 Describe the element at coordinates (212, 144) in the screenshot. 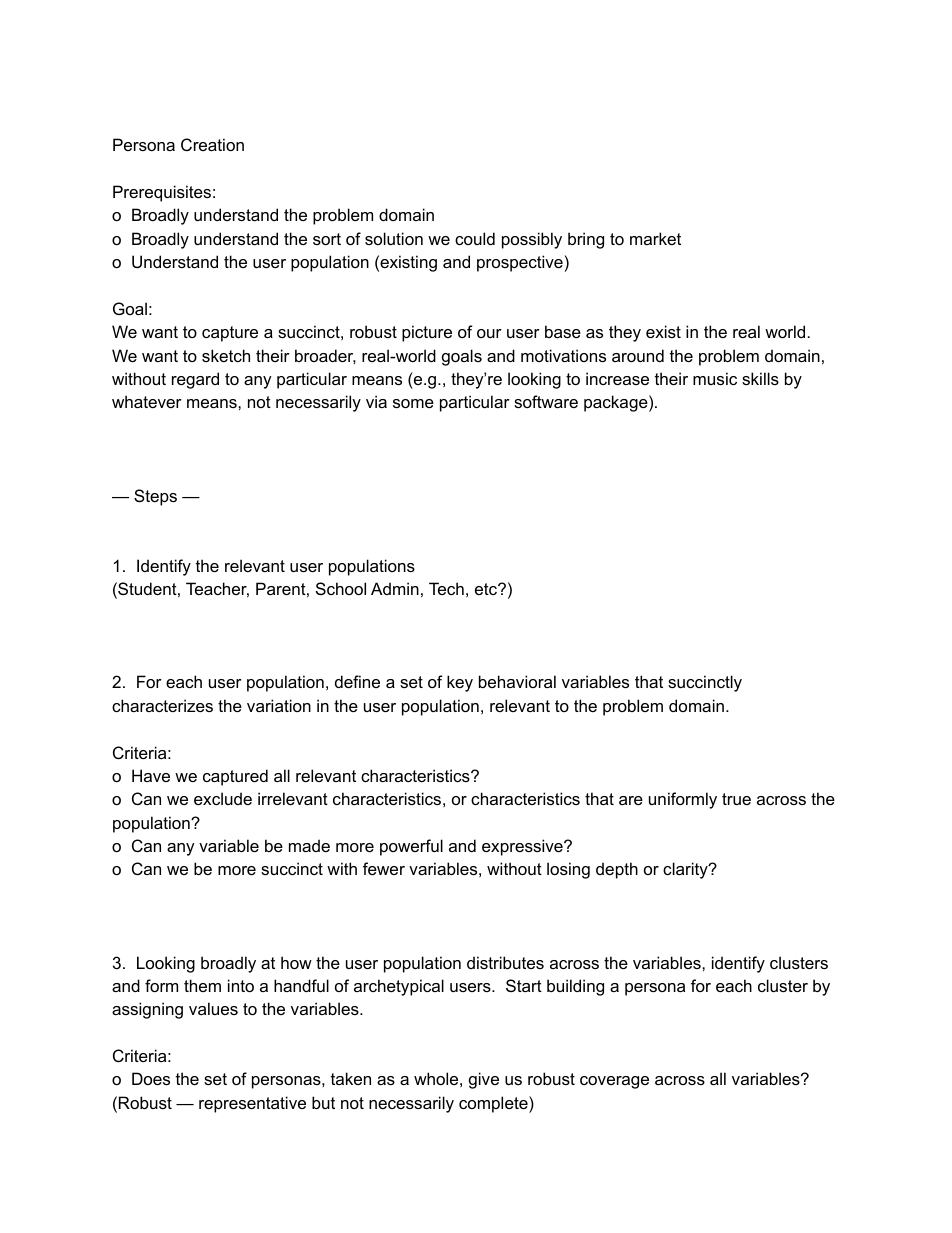

I see `Creation` at that location.
